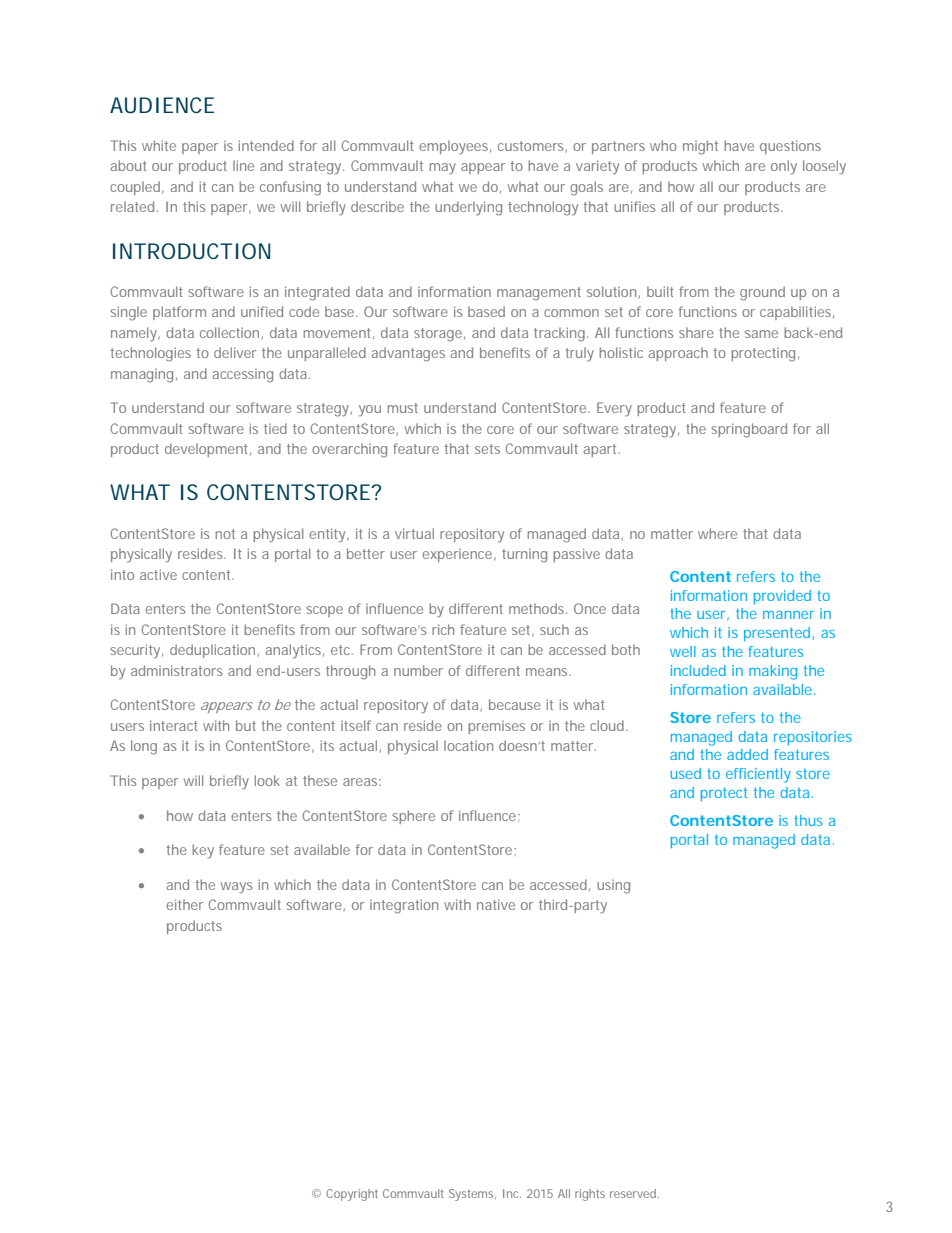  What do you see at coordinates (487, 449) in the image?
I see `sets` at bounding box center [487, 449].
